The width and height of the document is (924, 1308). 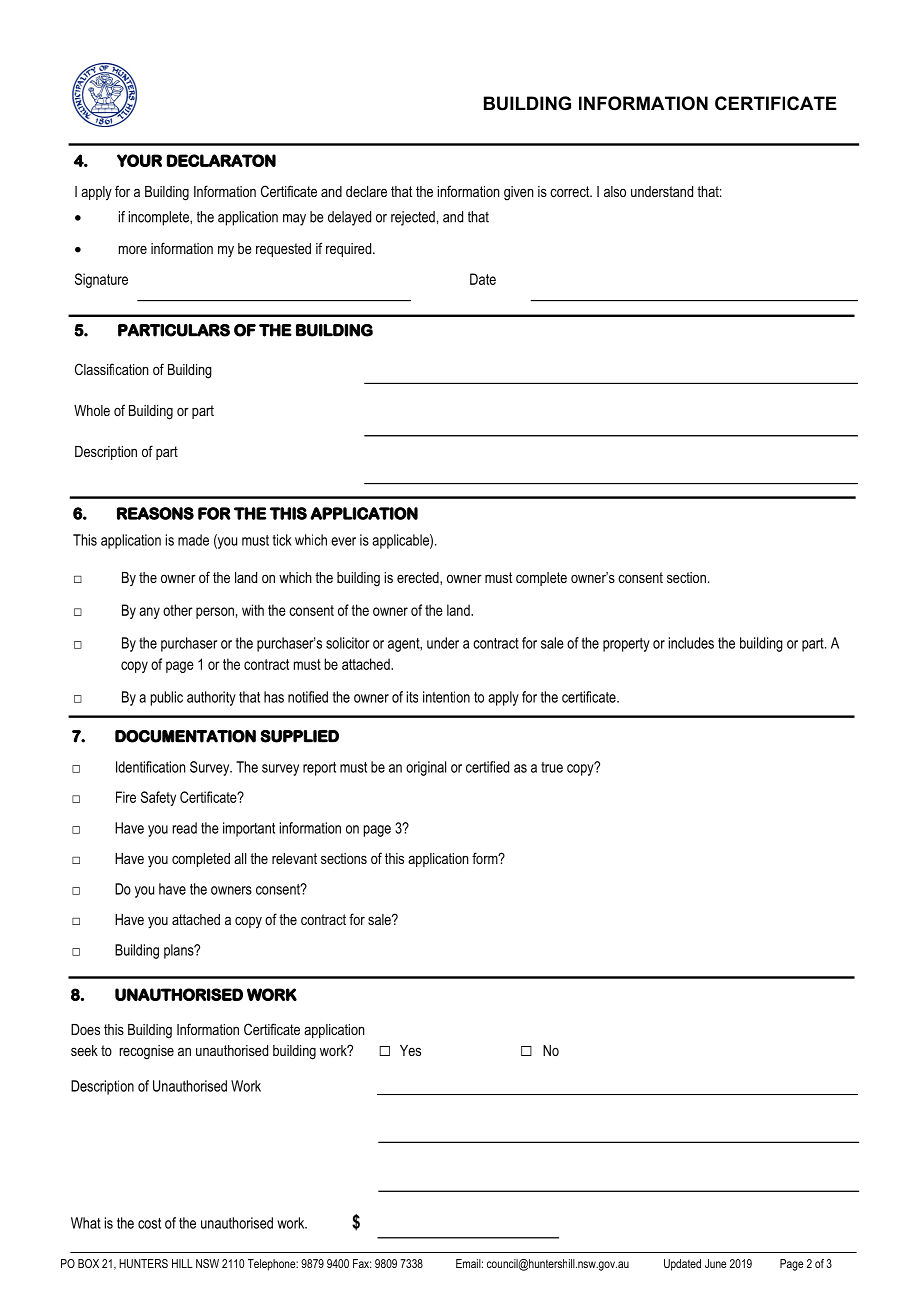 What do you see at coordinates (139, 160) in the document?
I see `YOUR` at bounding box center [139, 160].
